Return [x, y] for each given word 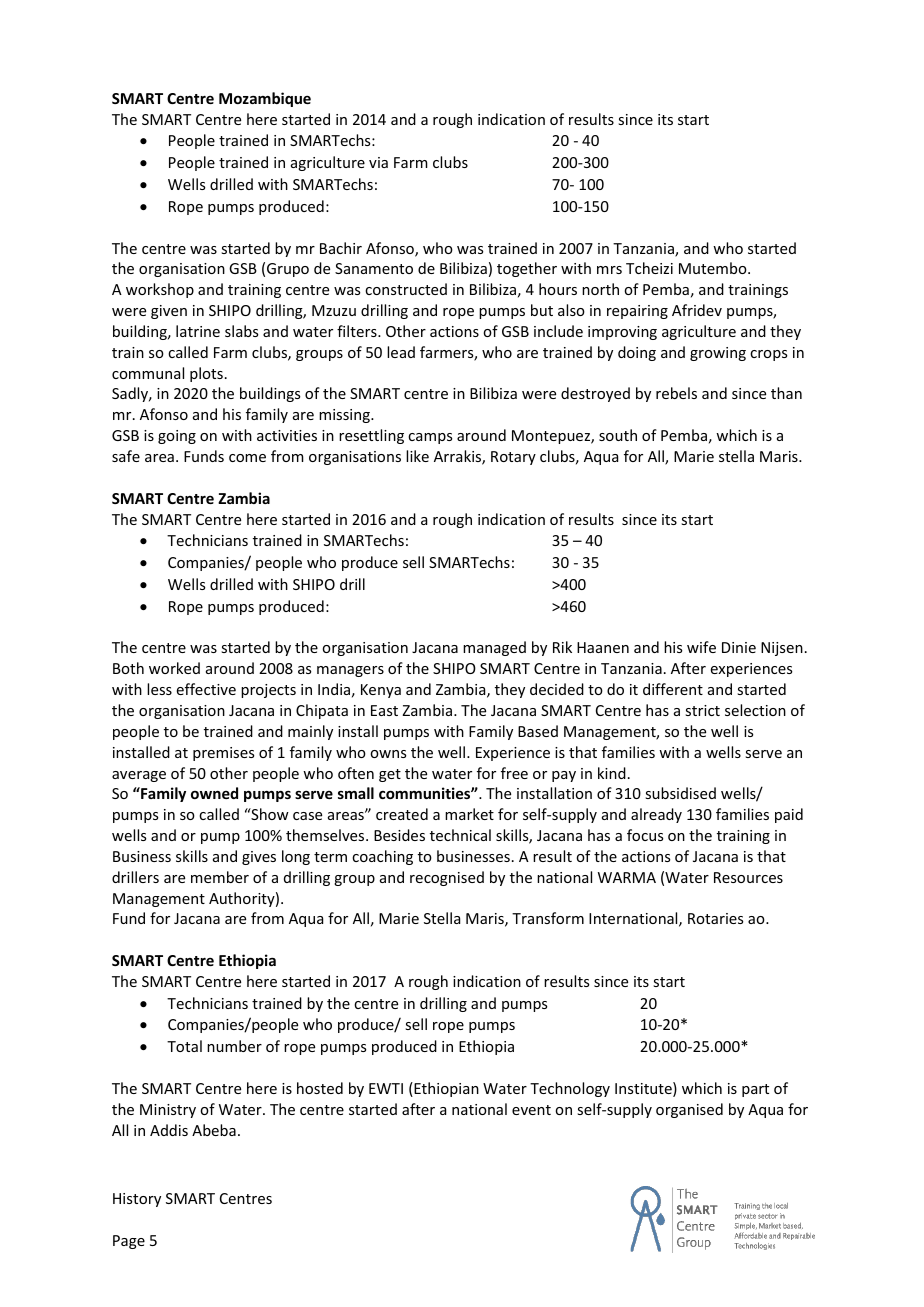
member [220, 877]
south [618, 435]
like [417, 456]
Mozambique [265, 99]
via [378, 162]
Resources [748, 877]
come [247, 458]
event [531, 1110]
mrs [609, 270]
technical [460, 835]
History [137, 1200]
